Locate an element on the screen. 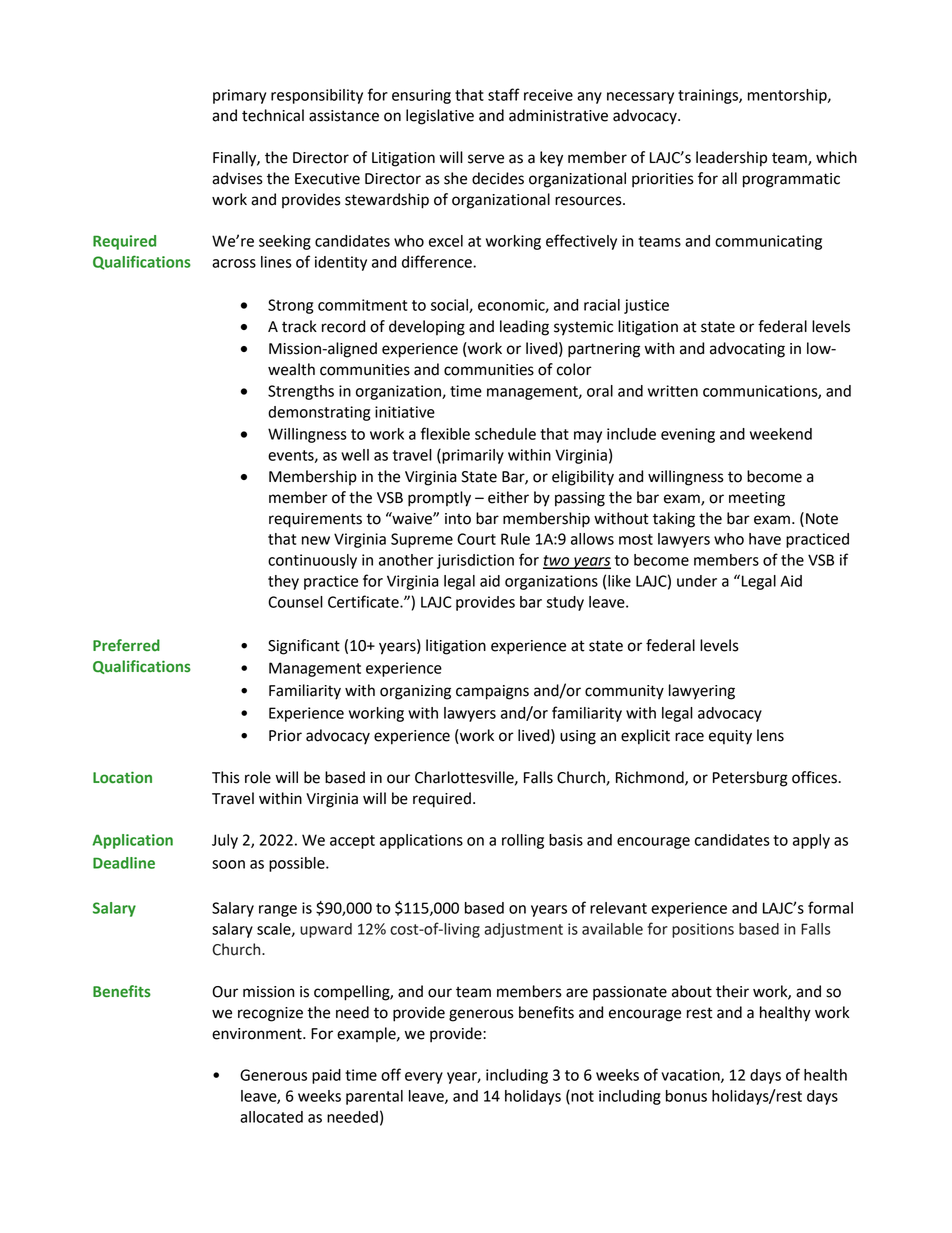 This screenshot has width=952, height=1233. primary is located at coordinates (239, 96).
